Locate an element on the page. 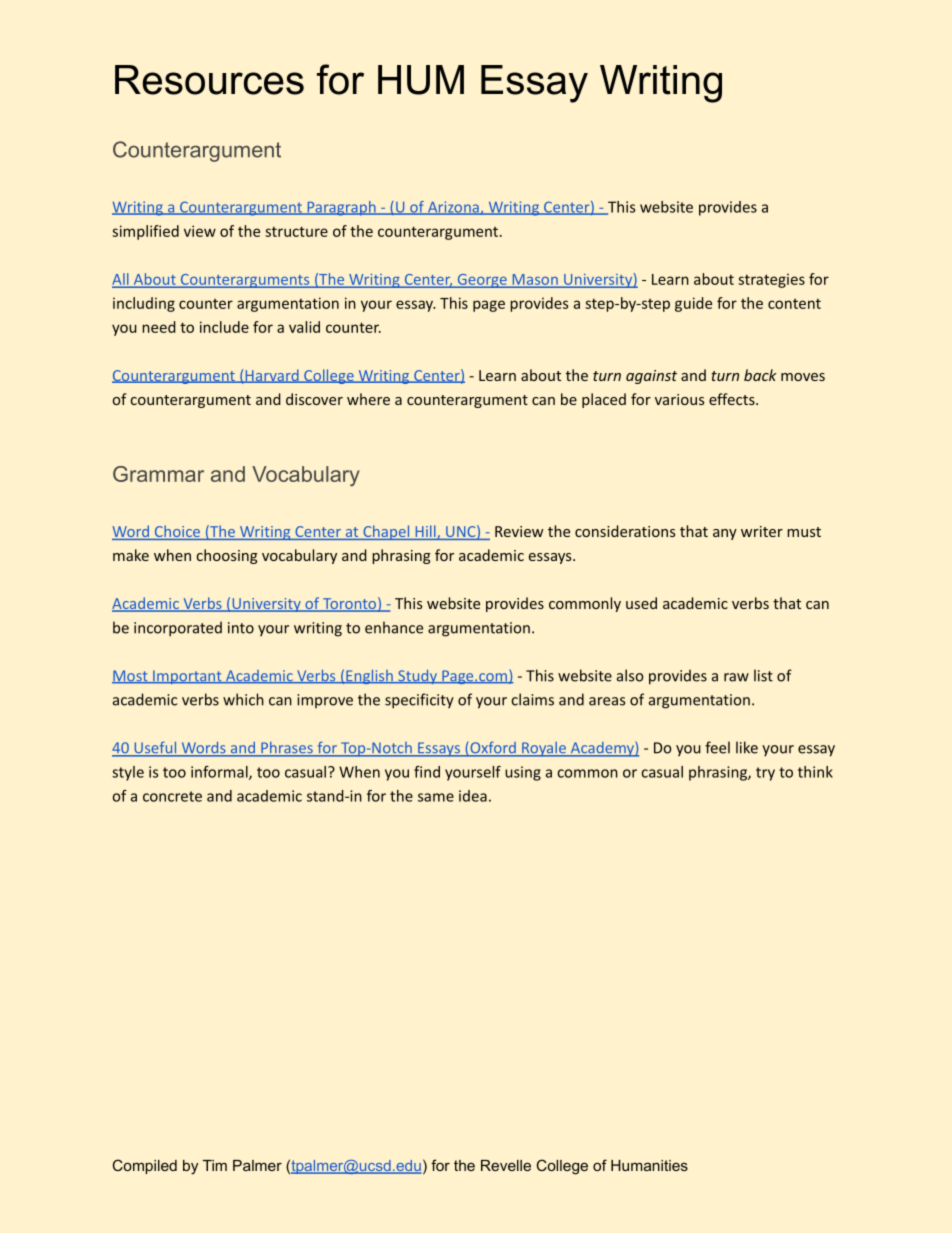  incorporated is located at coordinates (178, 629).
